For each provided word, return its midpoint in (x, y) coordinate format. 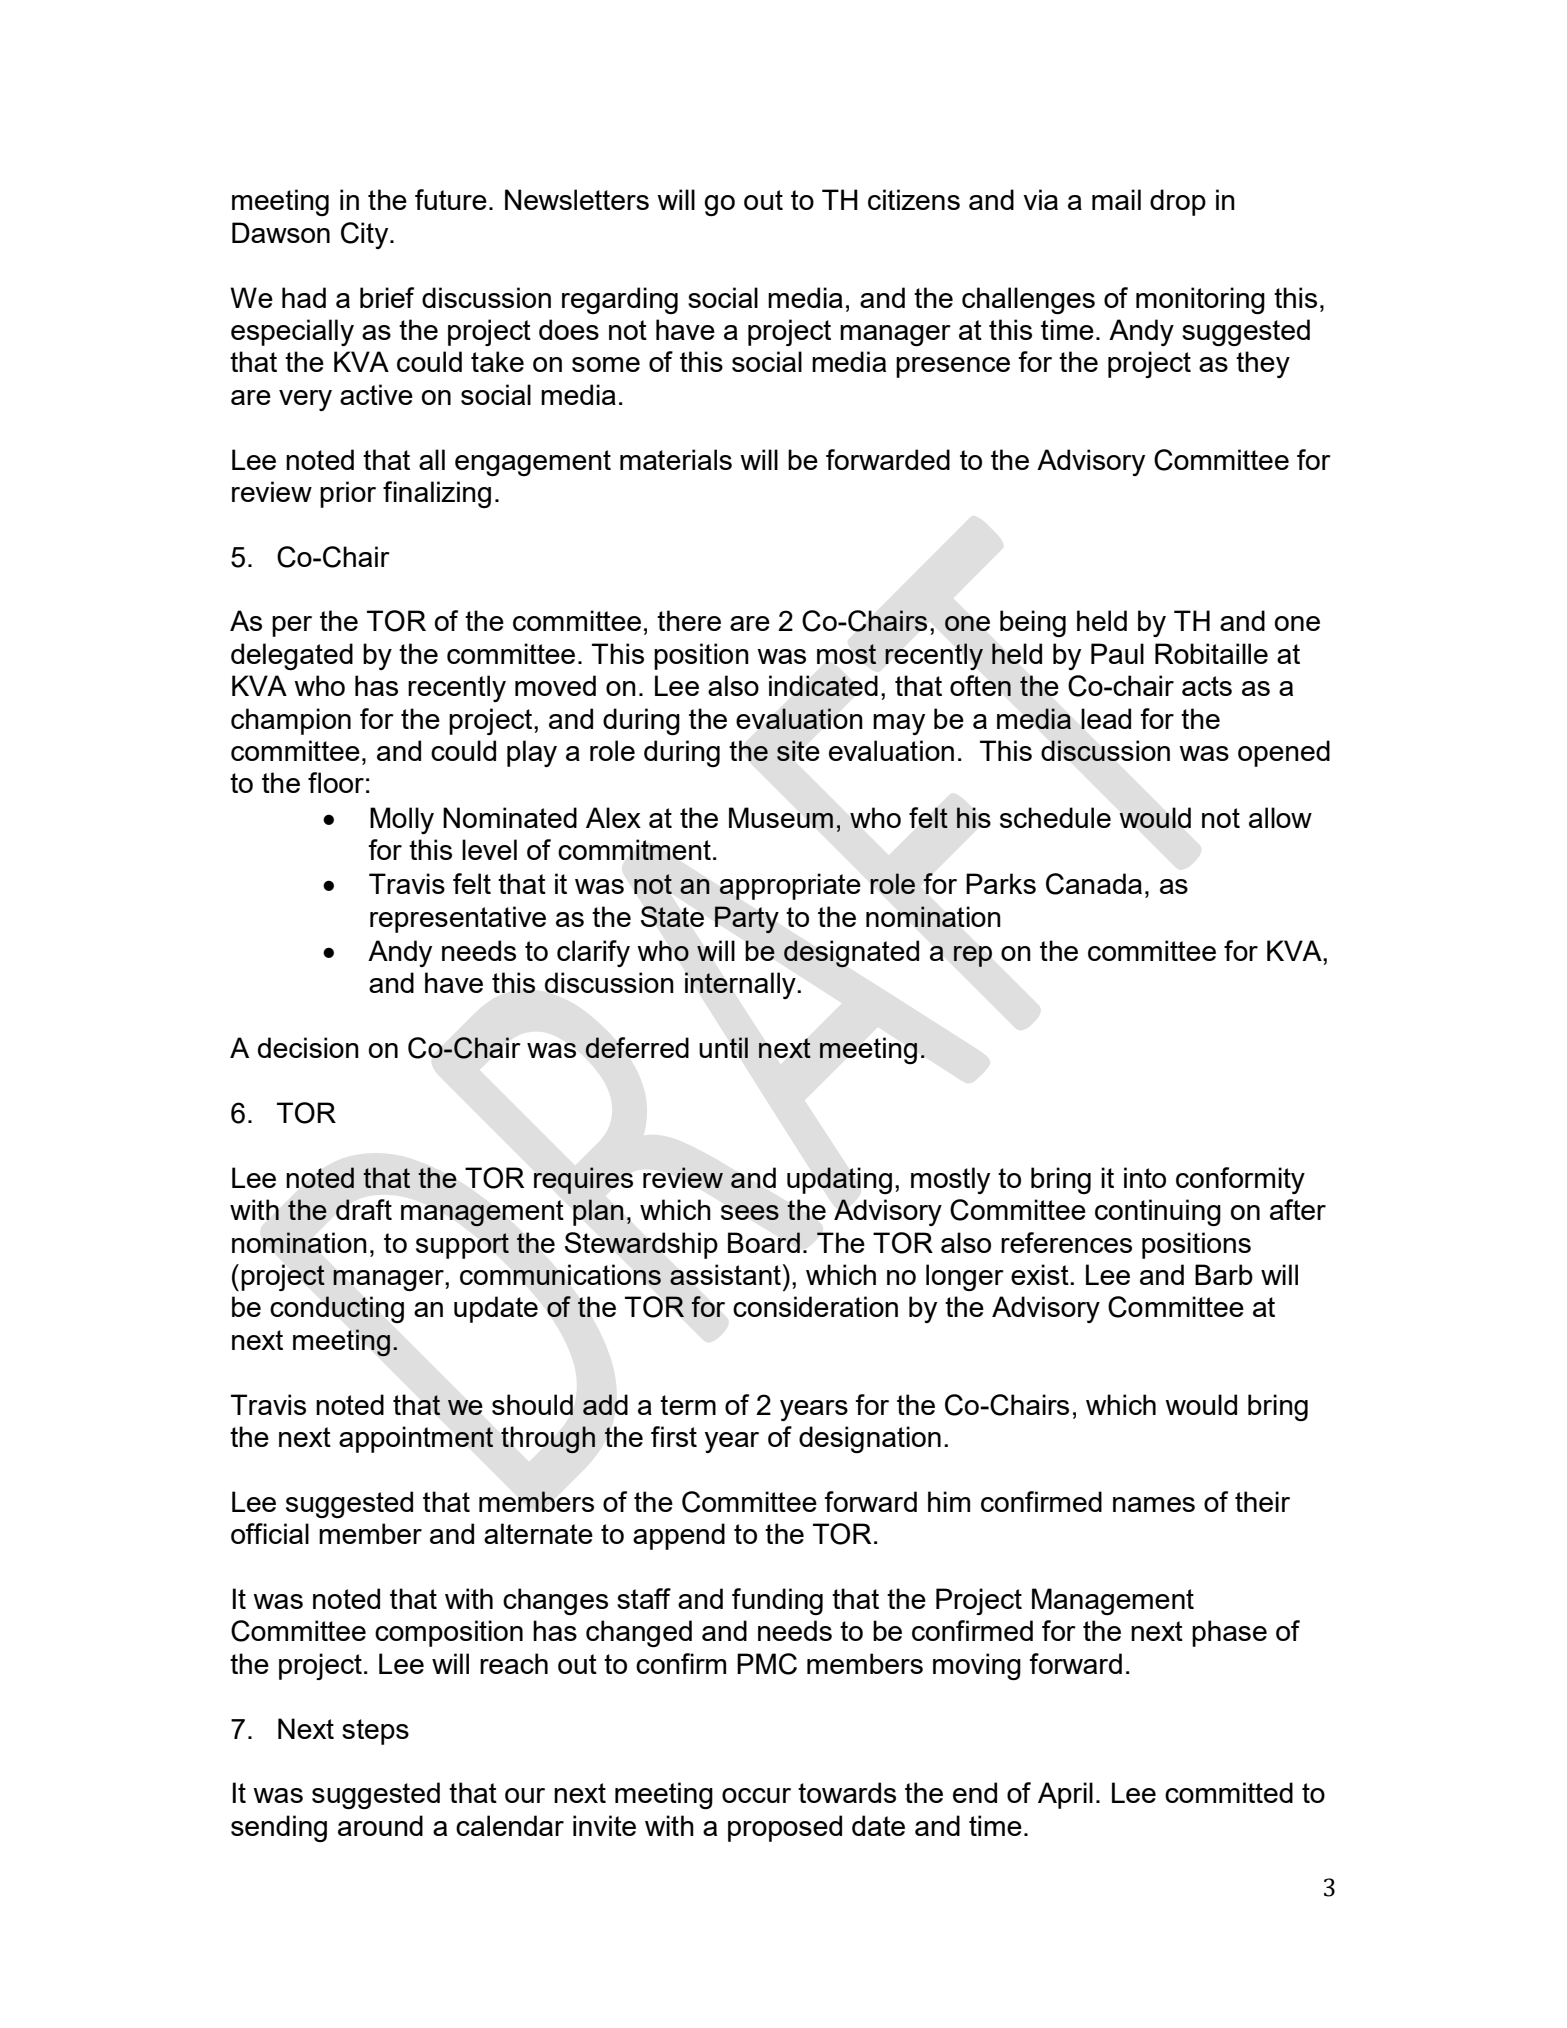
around (380, 1825)
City (366, 235)
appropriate (790, 886)
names (1154, 1504)
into (1145, 1177)
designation (870, 1439)
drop (1178, 202)
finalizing (437, 494)
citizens (914, 199)
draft (364, 1209)
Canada (1094, 884)
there (689, 620)
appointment (416, 1439)
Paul (1117, 653)
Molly (402, 820)
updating (839, 1180)
